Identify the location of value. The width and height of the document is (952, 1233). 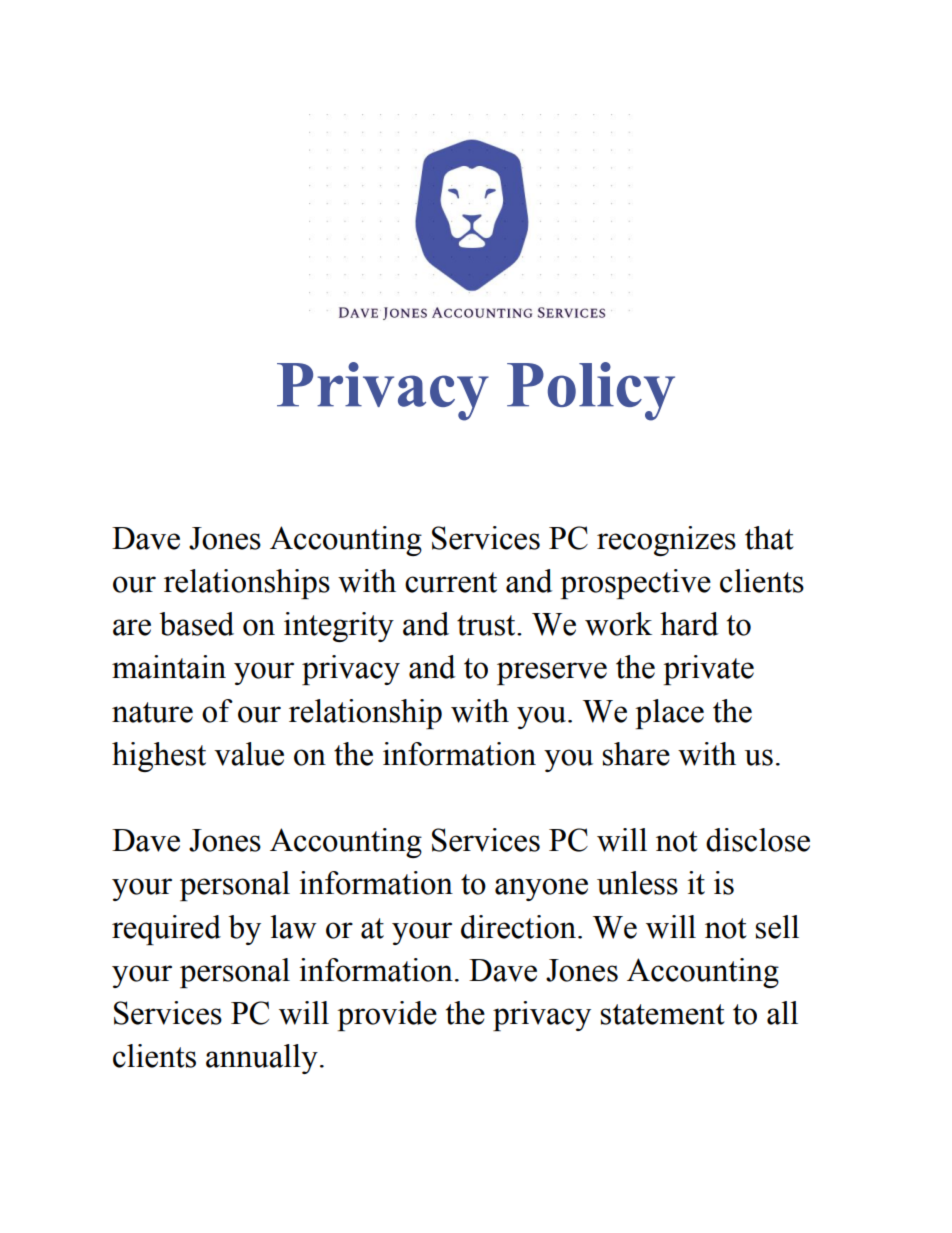
(249, 754).
